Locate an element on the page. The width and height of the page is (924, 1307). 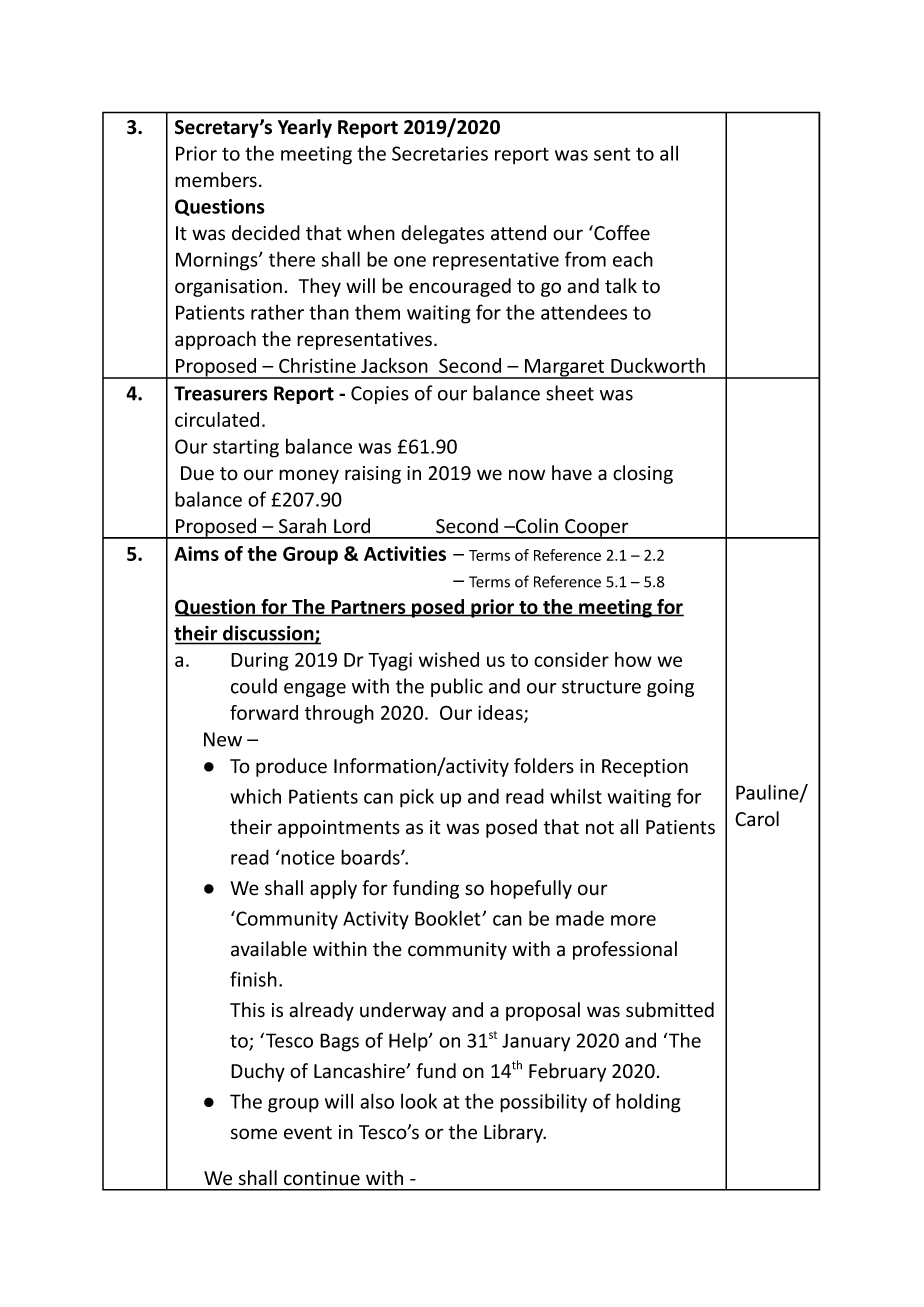
available is located at coordinates (269, 949).
